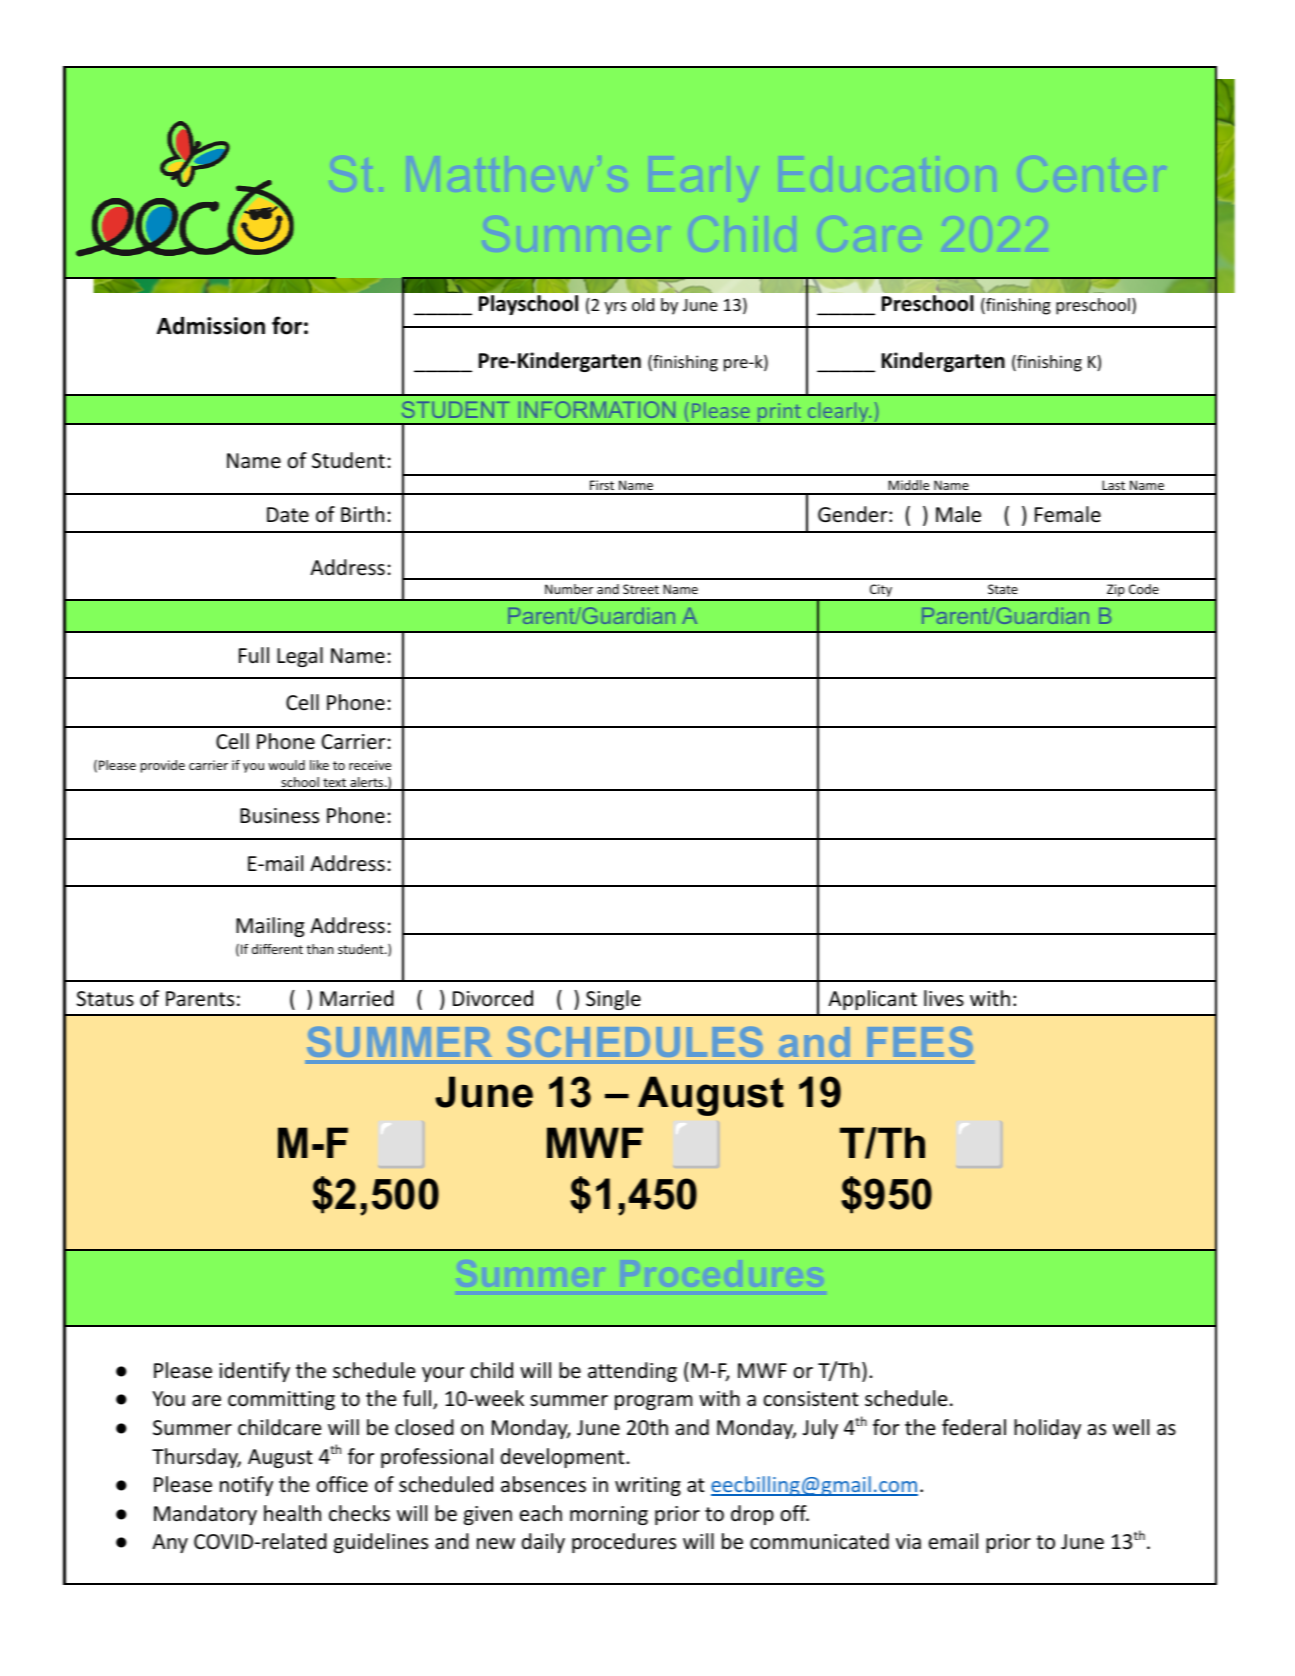 Image resolution: width=1295 pixels, height=1676 pixels. What do you see at coordinates (205, 1515) in the screenshot?
I see `Mandatory` at bounding box center [205, 1515].
